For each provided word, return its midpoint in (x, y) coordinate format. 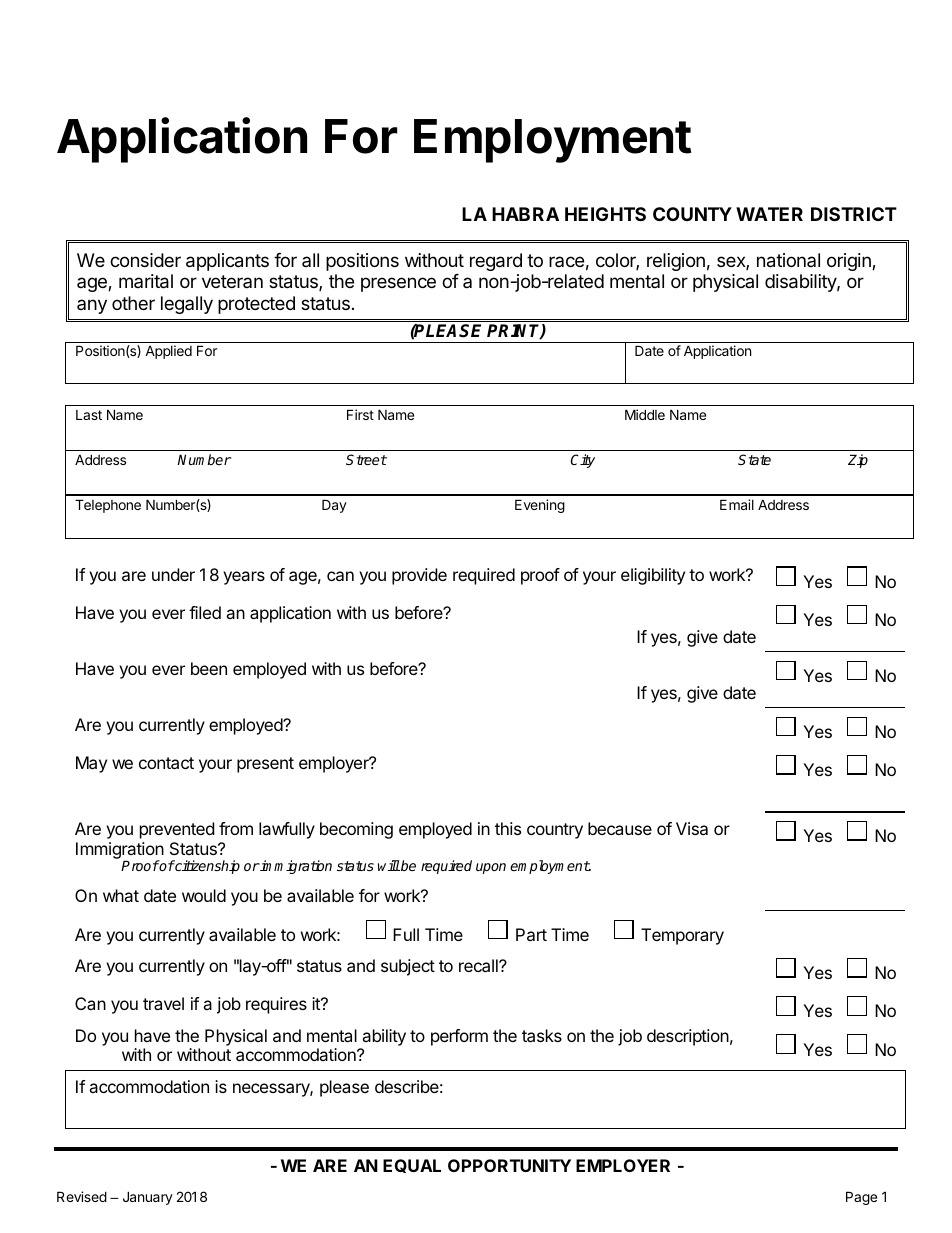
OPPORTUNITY (509, 1165)
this (508, 828)
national (788, 260)
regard (496, 262)
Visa (692, 828)
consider (145, 260)
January (148, 1198)
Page (861, 1198)
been (209, 668)
